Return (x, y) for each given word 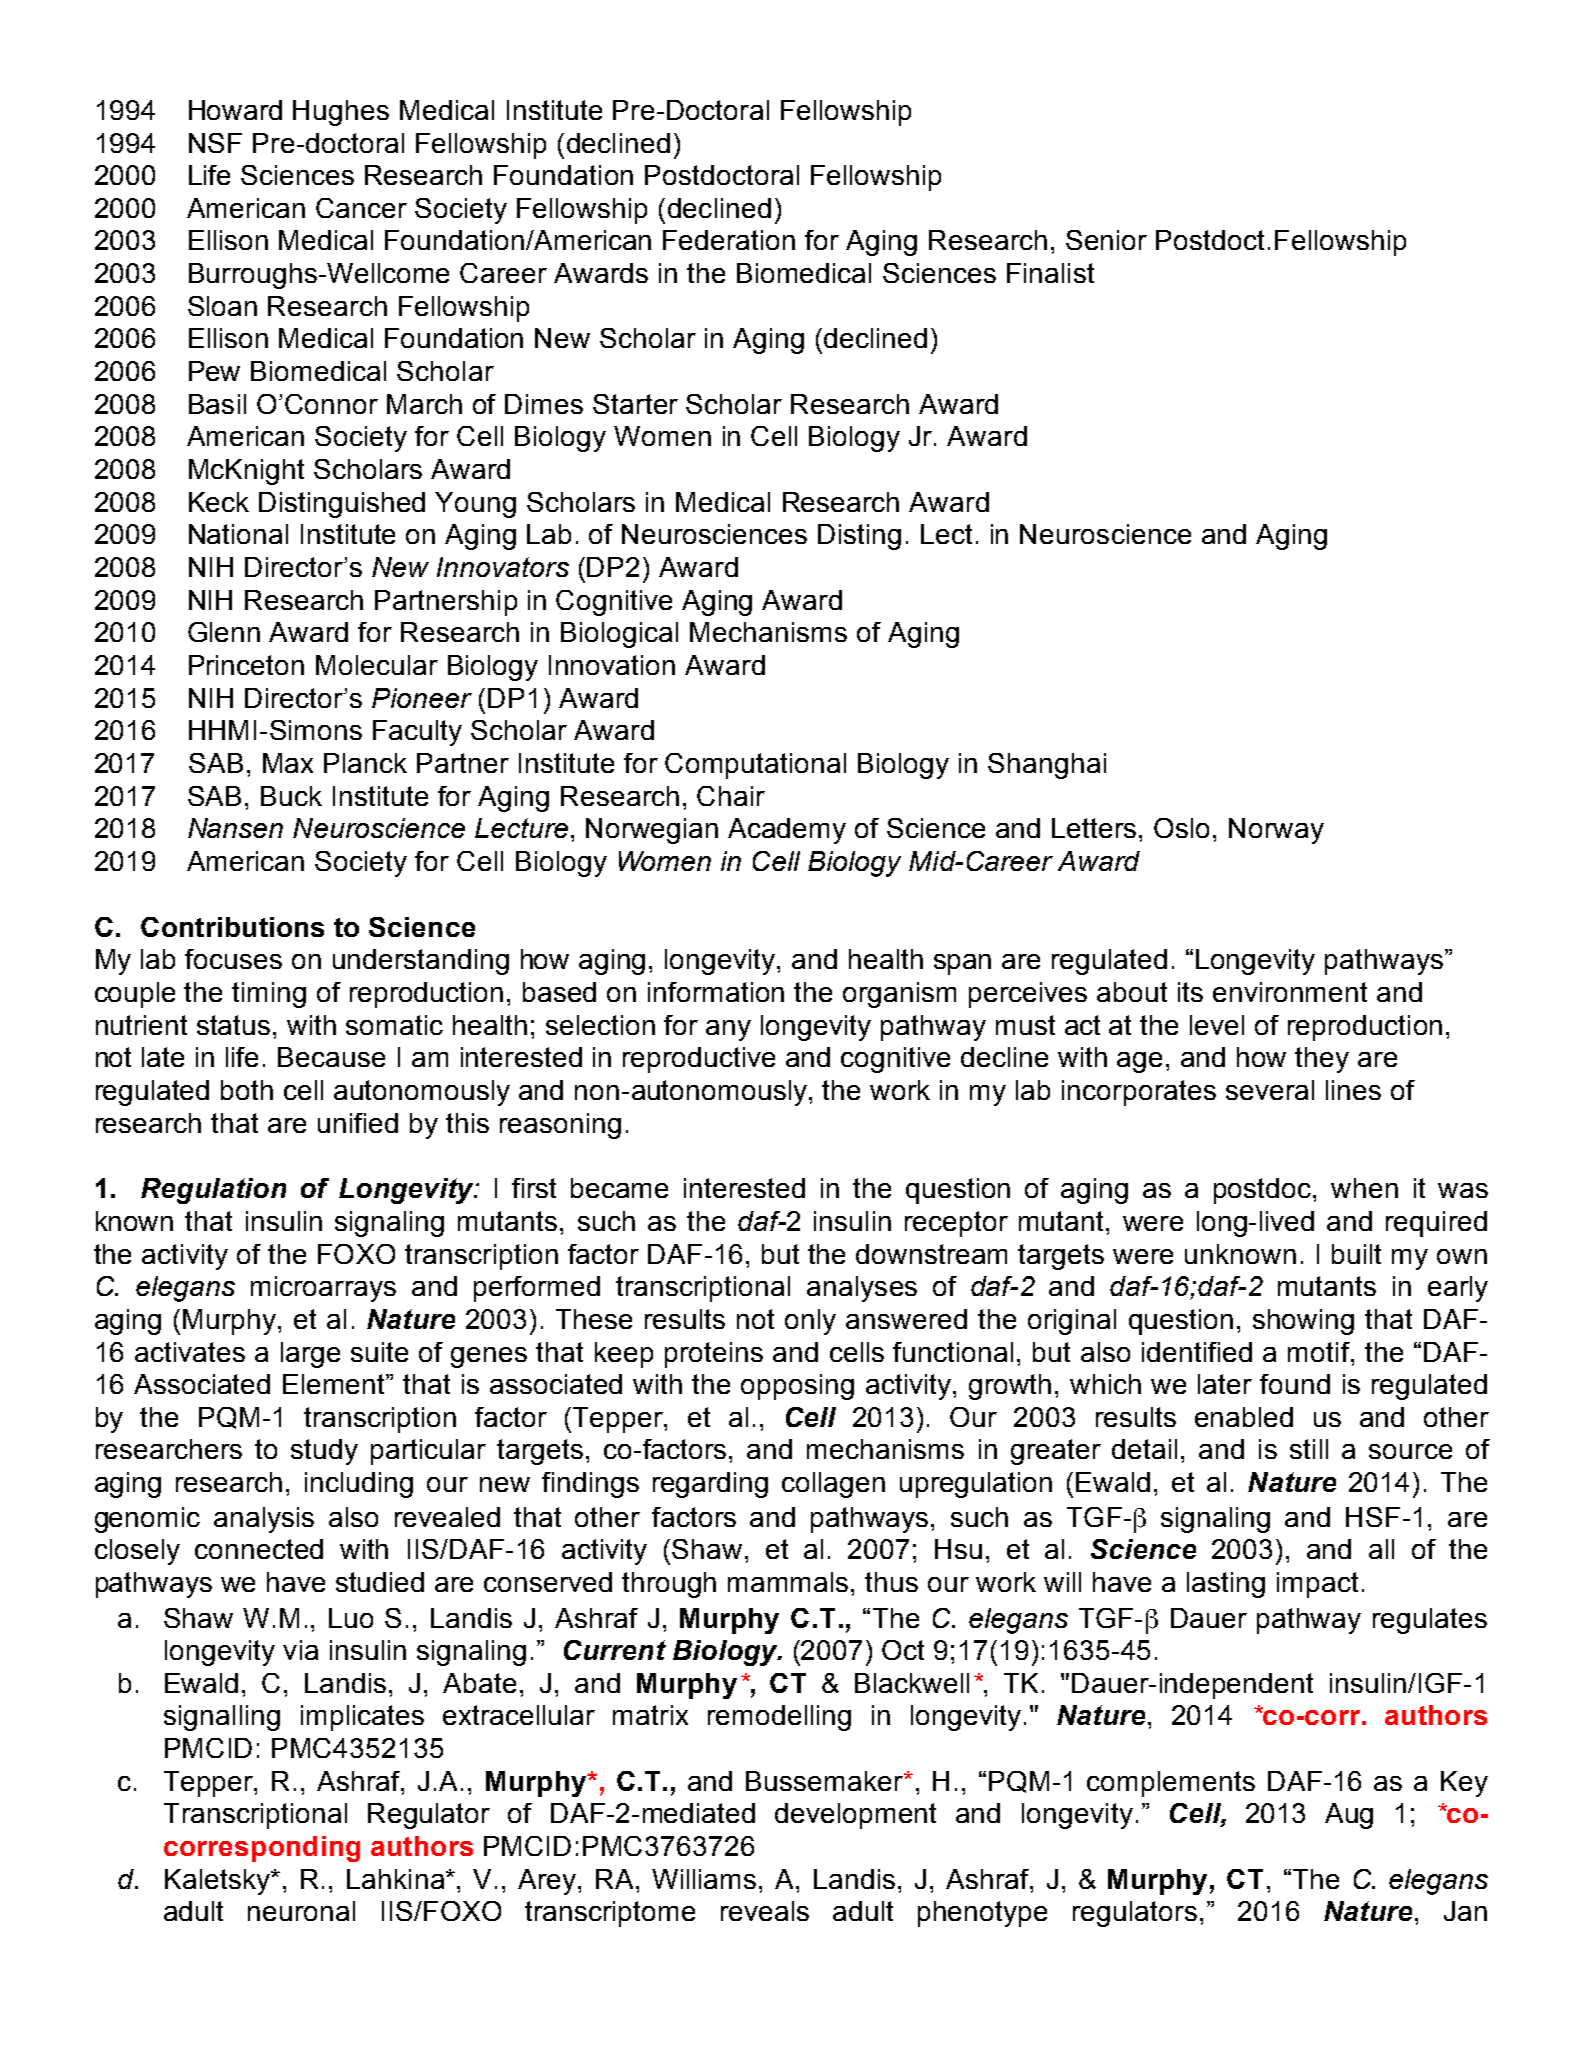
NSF (215, 143)
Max (288, 763)
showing (1303, 1322)
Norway (1276, 831)
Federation (729, 240)
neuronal (301, 1911)
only (810, 1322)
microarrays (323, 1289)
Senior (1106, 240)
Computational (755, 766)
